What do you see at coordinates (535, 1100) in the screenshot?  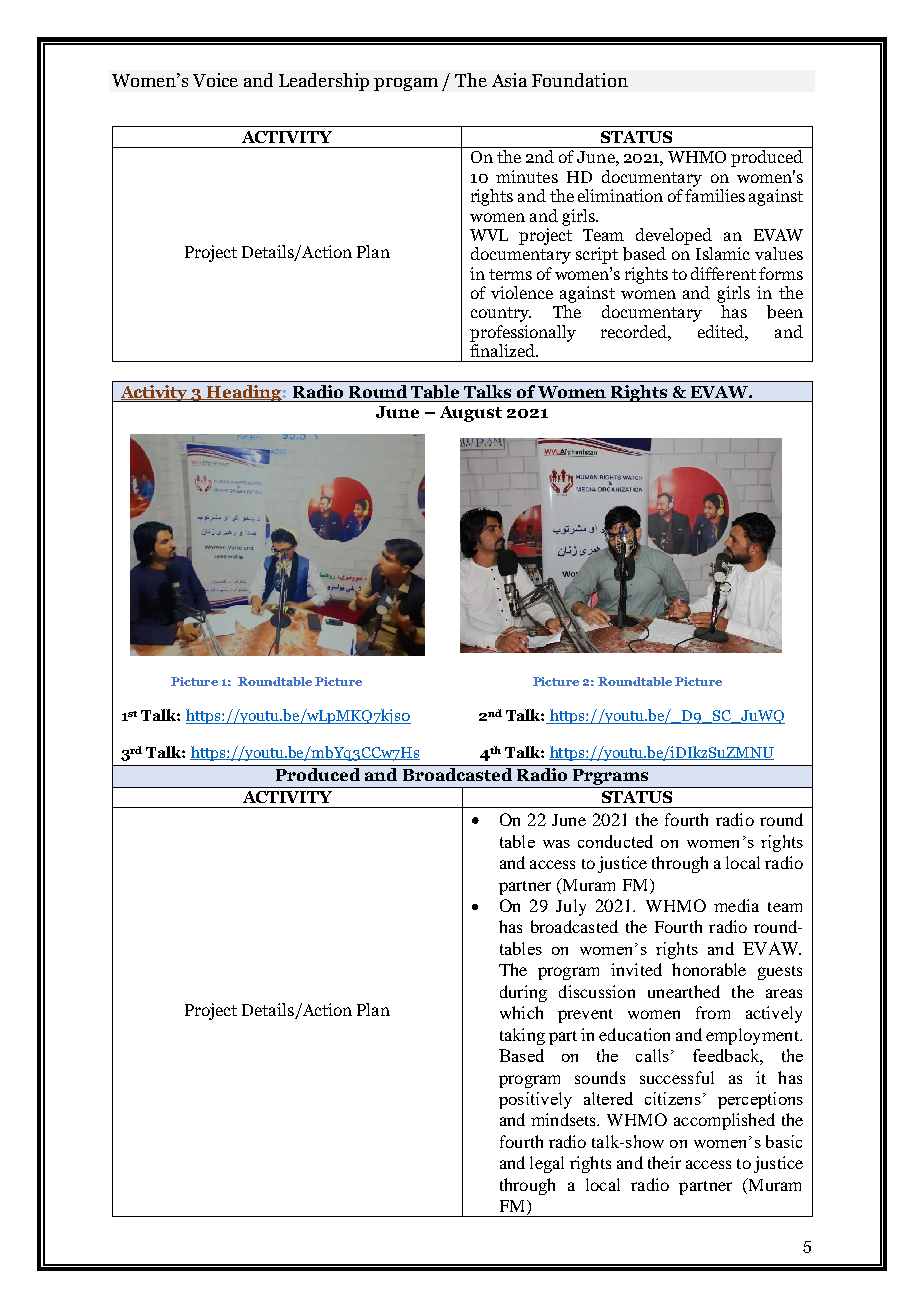 I see `positively` at bounding box center [535, 1100].
